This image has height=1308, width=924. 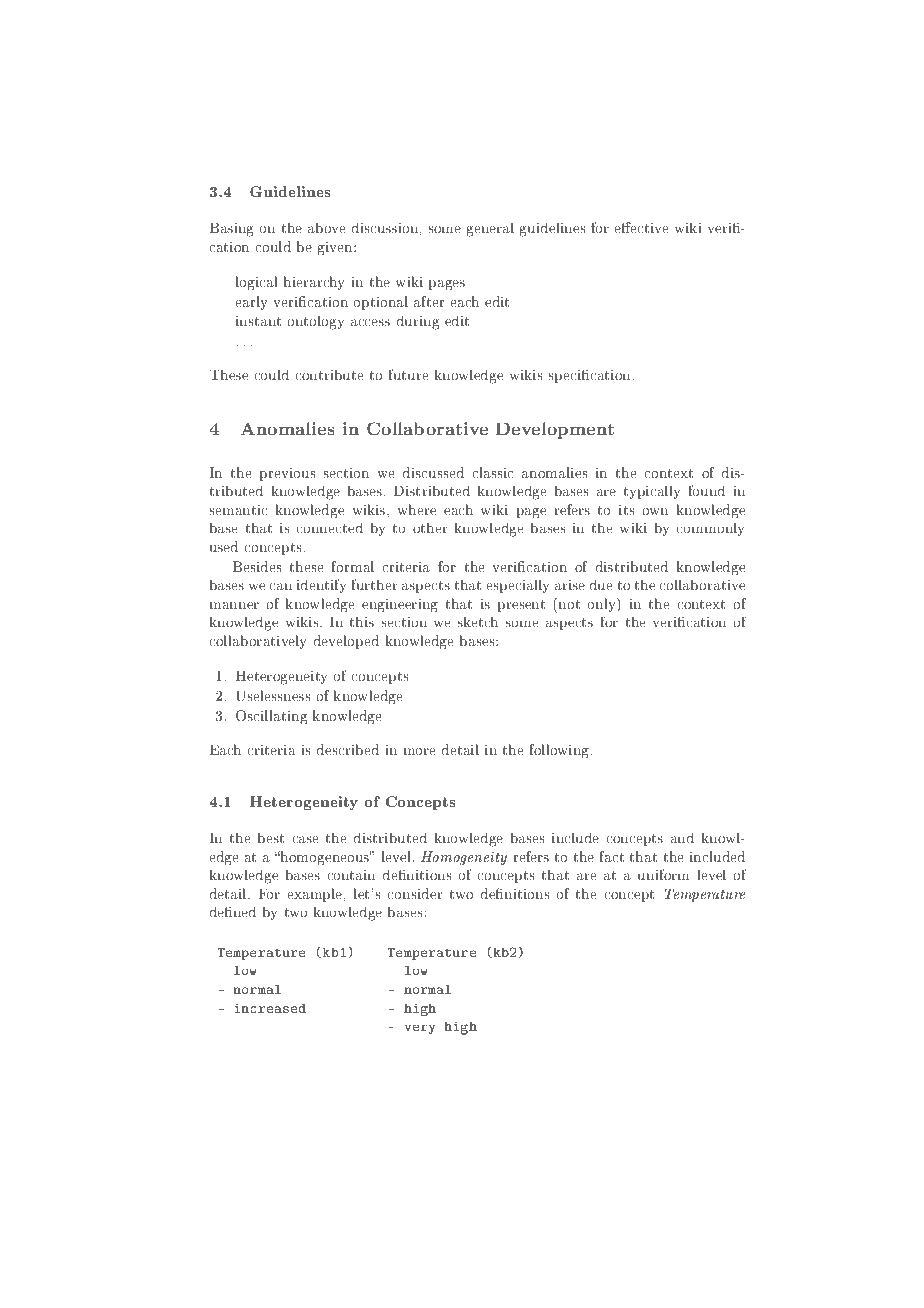 I want to click on logical, so click(x=257, y=283).
